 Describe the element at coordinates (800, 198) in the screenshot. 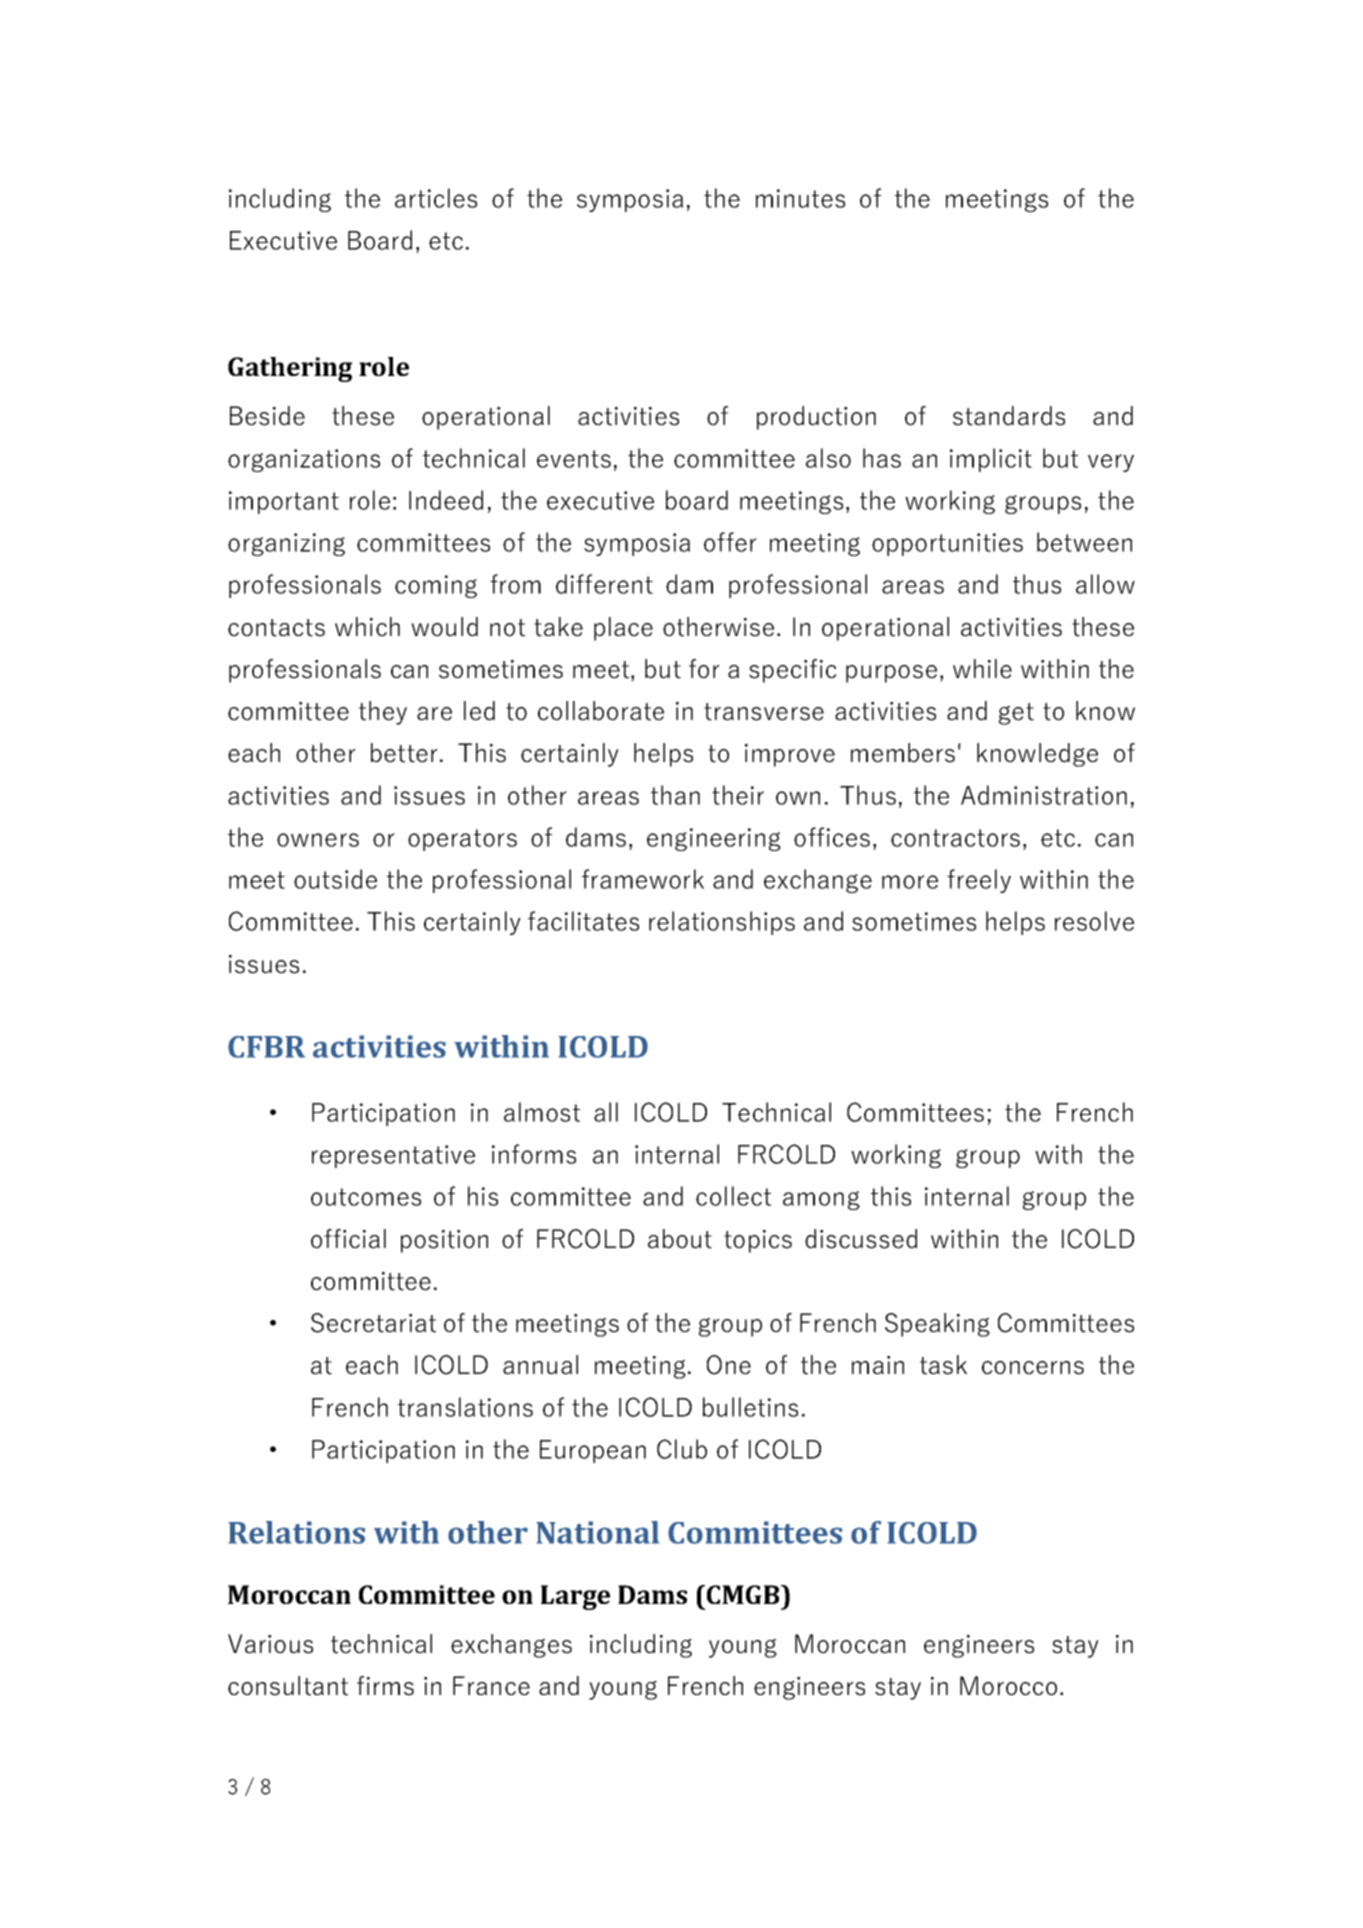

I see `minutes` at that location.
